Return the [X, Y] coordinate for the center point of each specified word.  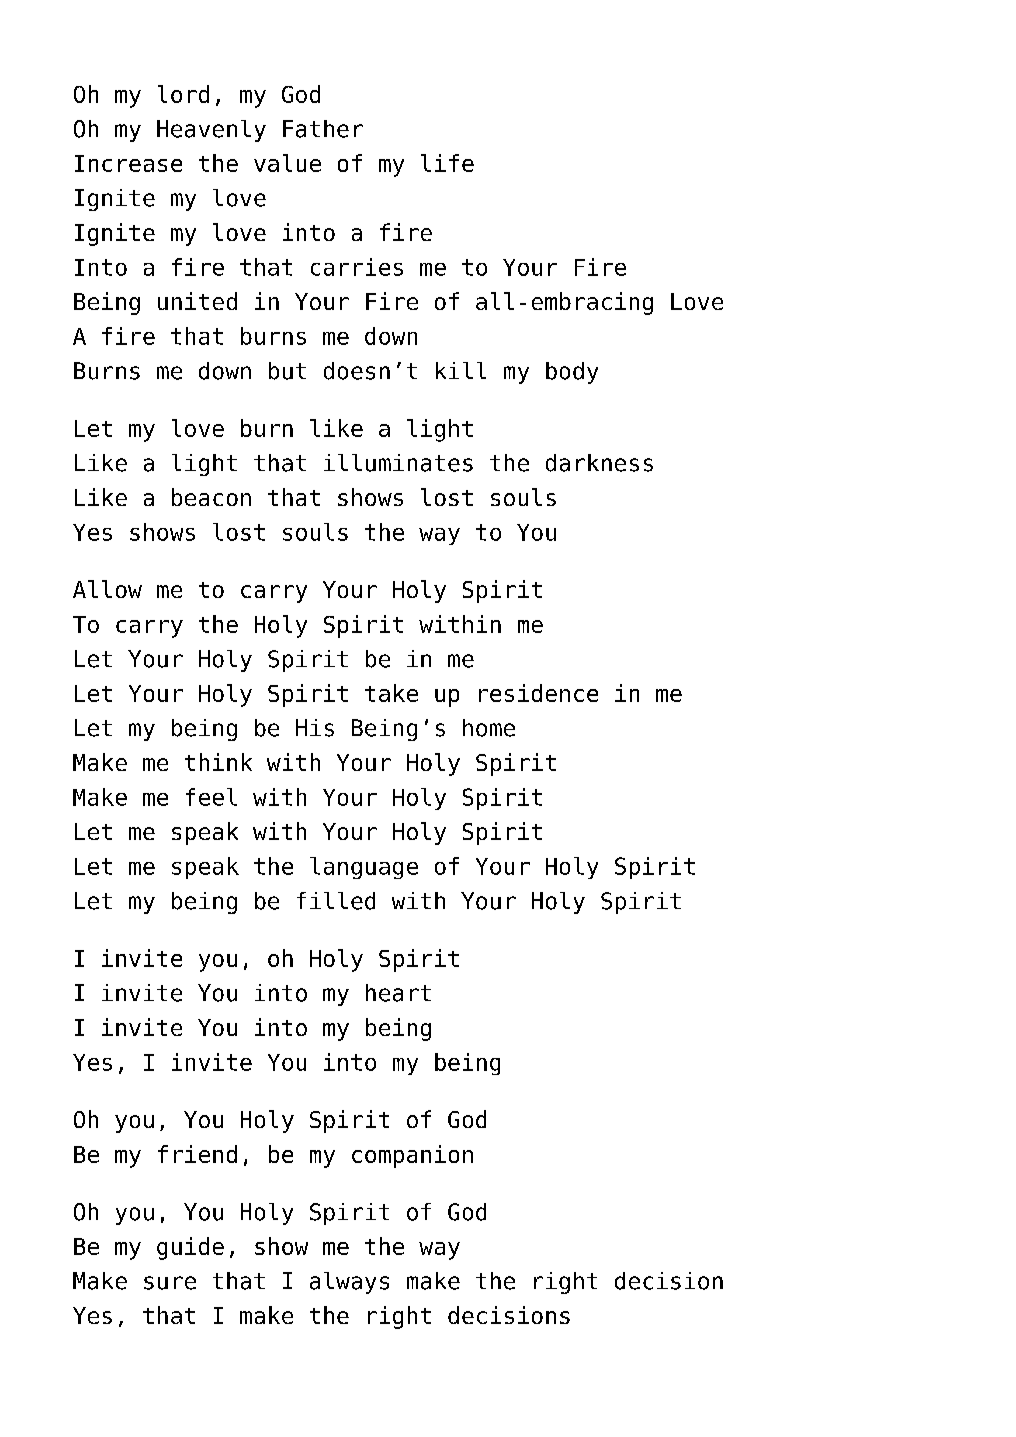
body [572, 373]
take [391, 693]
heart [398, 993]
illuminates [398, 463]
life [447, 163]
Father [323, 129]
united [197, 301]
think [218, 762]
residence [538, 693]
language [364, 868]
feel [211, 797]
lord [183, 94]
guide [190, 1248]
